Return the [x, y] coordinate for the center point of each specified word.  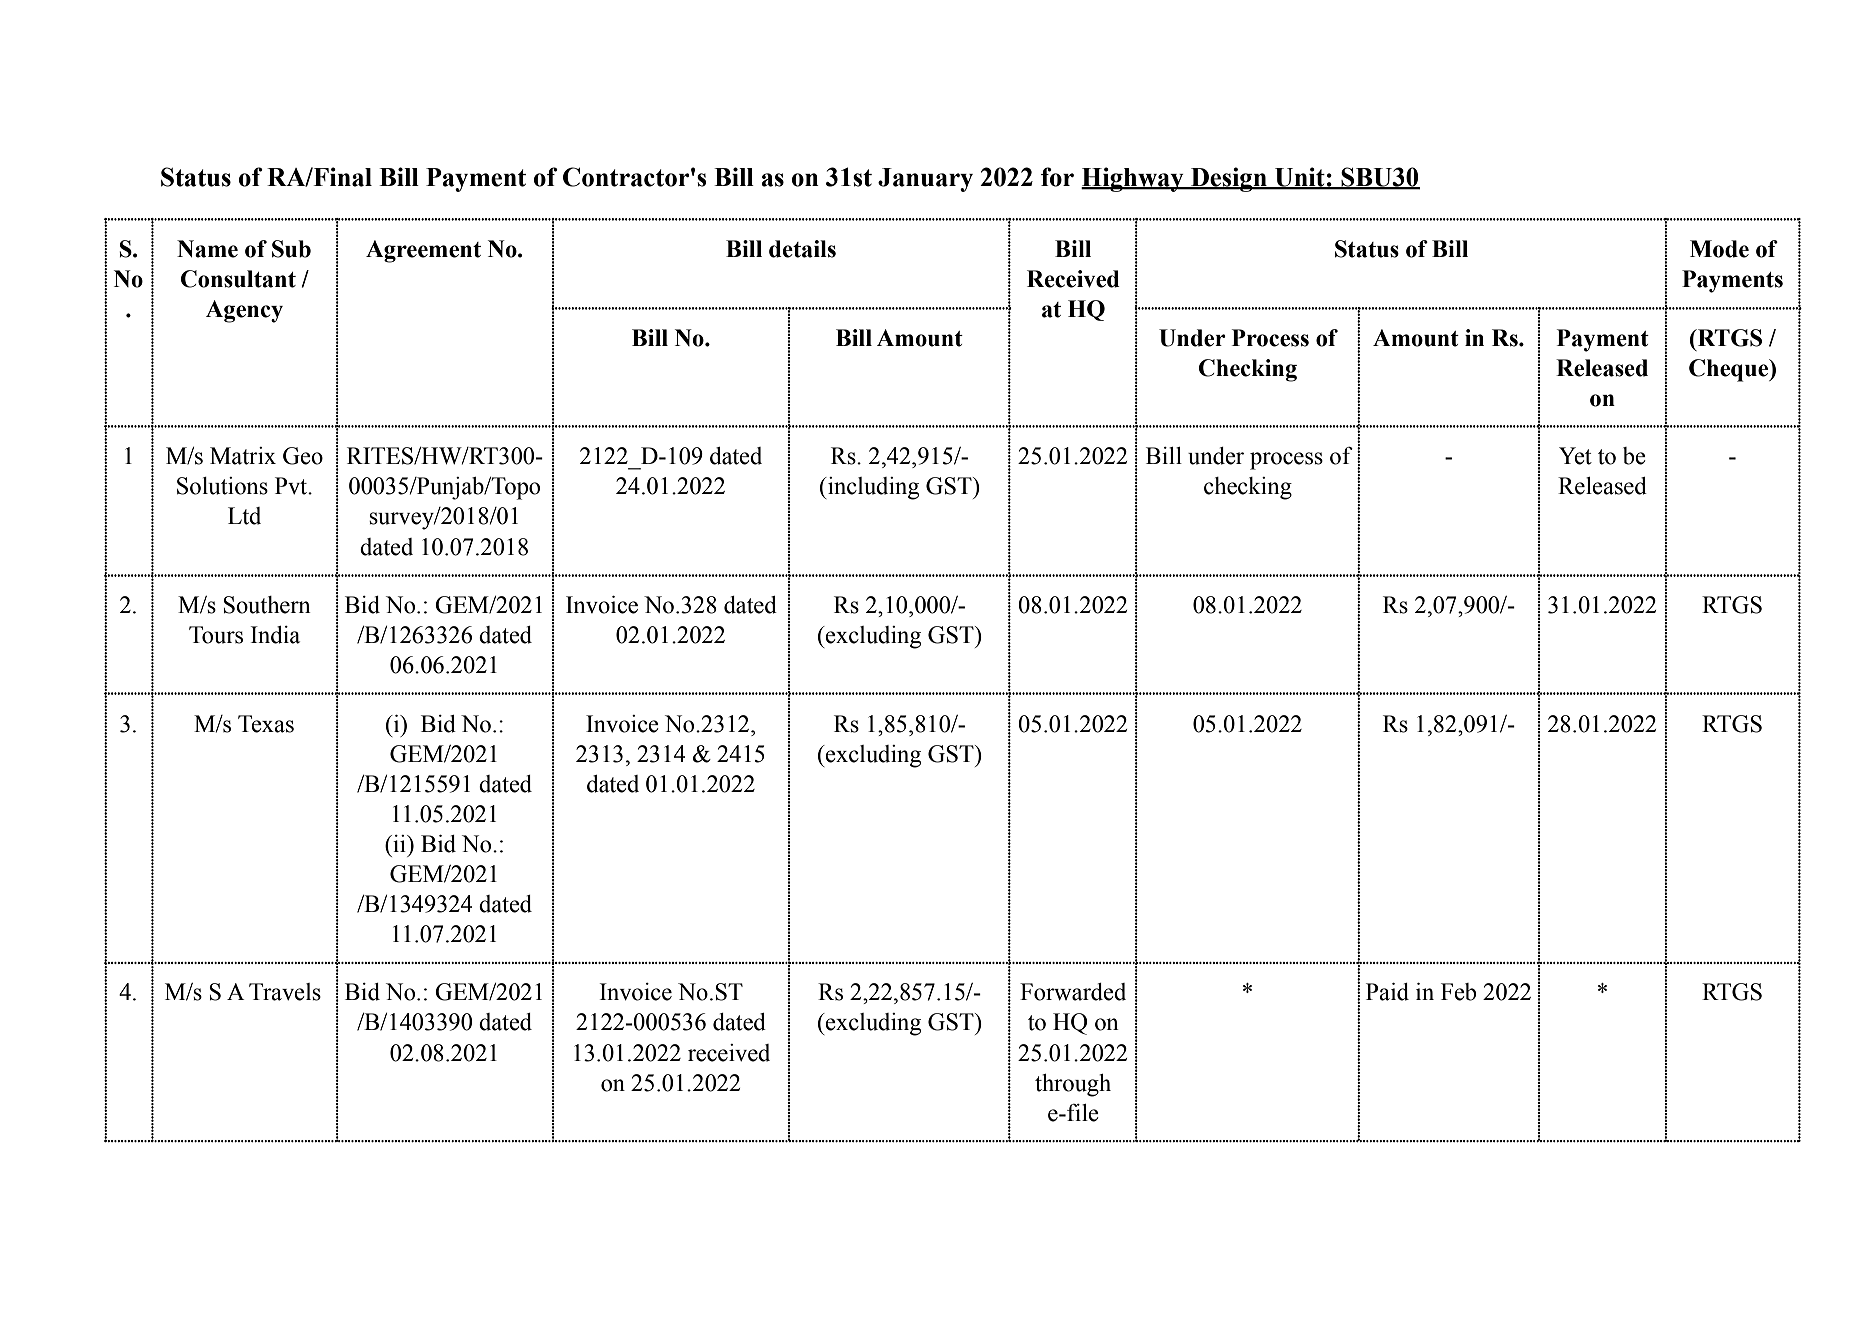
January [925, 180]
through [1073, 1085]
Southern [267, 605]
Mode [1719, 249]
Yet [1575, 456]
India [275, 635]
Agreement [423, 251]
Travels [285, 992]
